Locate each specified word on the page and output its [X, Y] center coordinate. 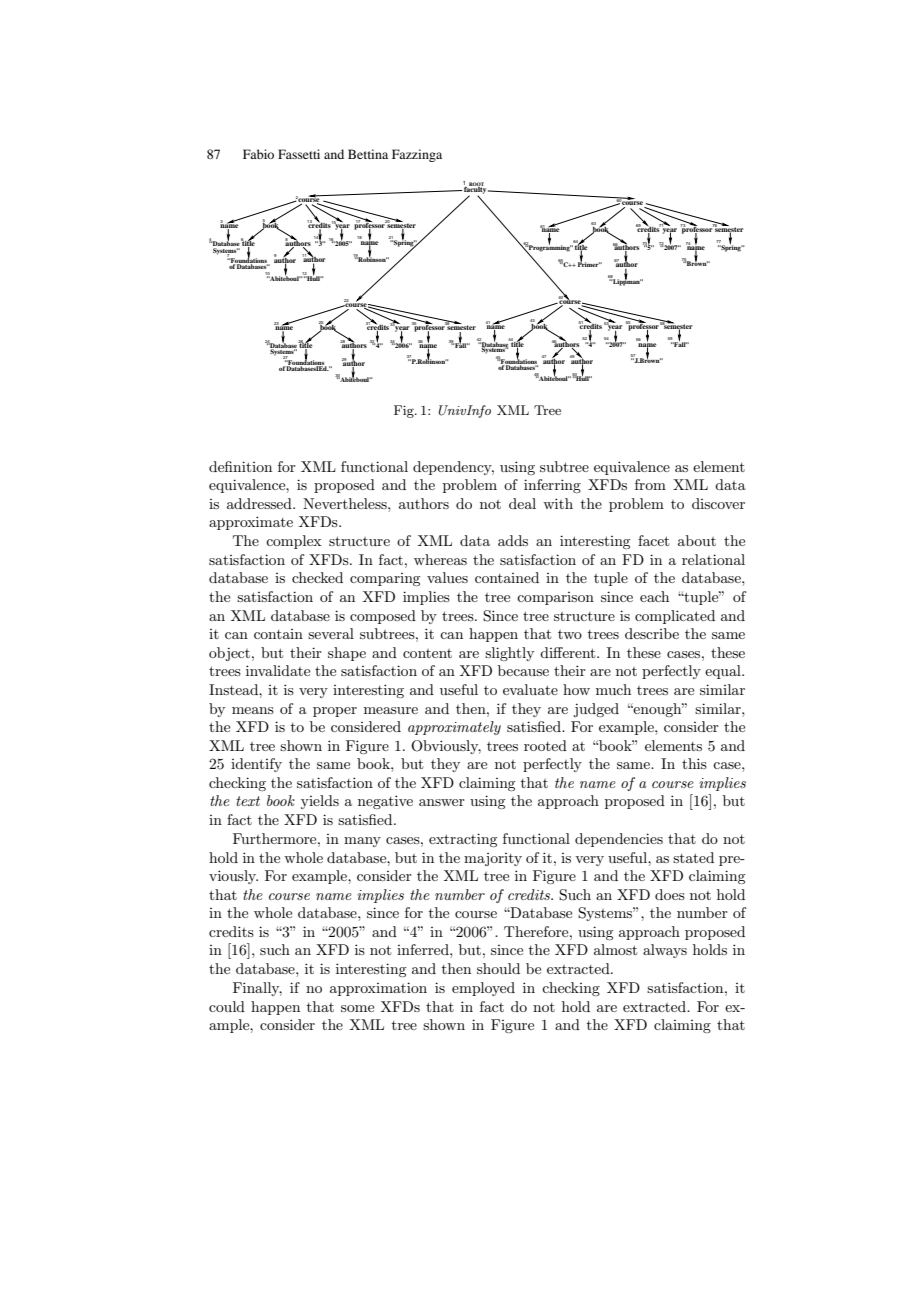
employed [483, 989]
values [447, 577]
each [654, 596]
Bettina [368, 154]
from [650, 484]
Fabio [258, 154]
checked [317, 577]
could [227, 1006]
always [665, 951]
